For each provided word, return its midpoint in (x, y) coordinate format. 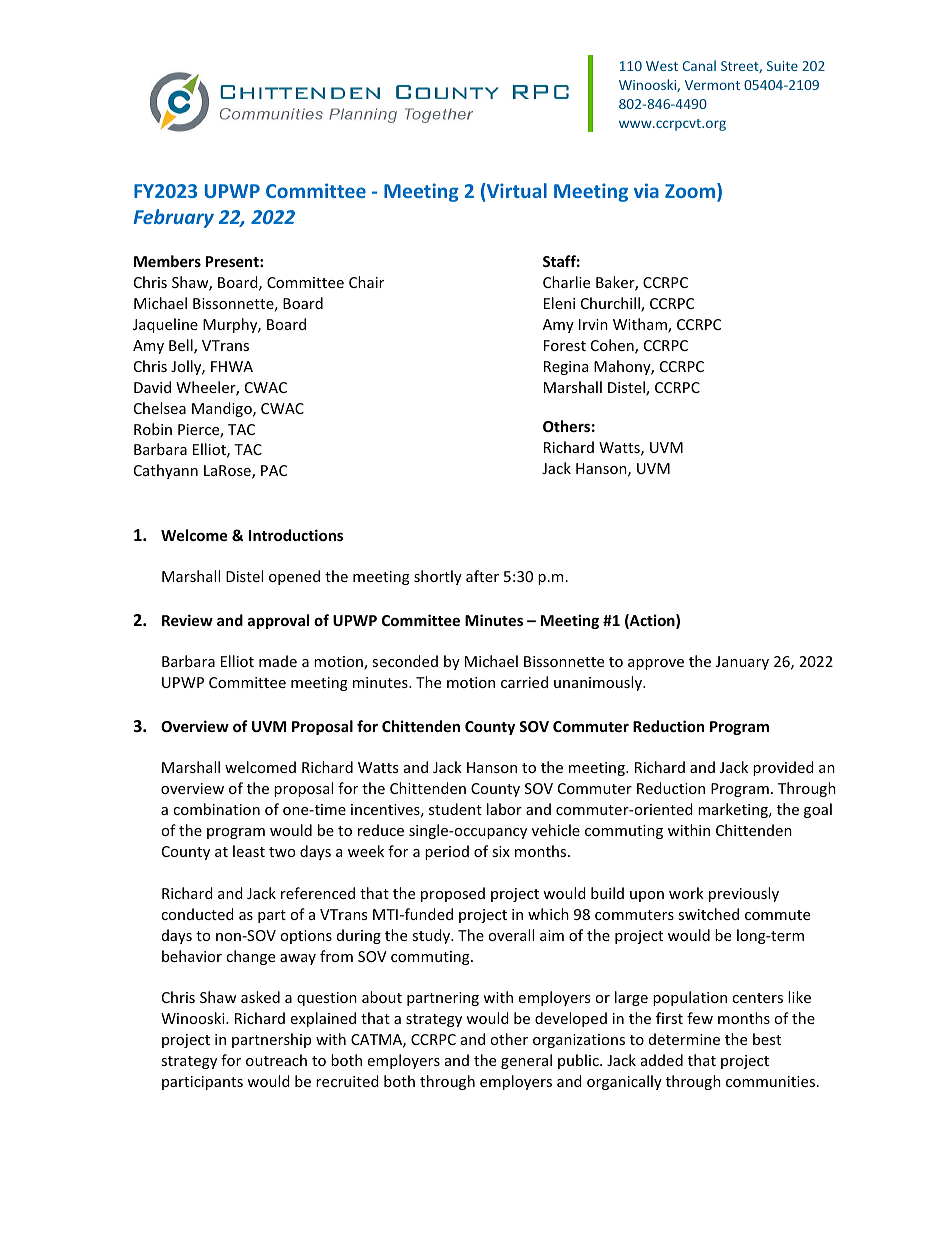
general (526, 1061)
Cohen (613, 346)
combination (216, 809)
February (173, 218)
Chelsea (160, 408)
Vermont (712, 85)
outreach (276, 1060)
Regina (566, 368)
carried (524, 682)
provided (783, 768)
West (662, 66)
